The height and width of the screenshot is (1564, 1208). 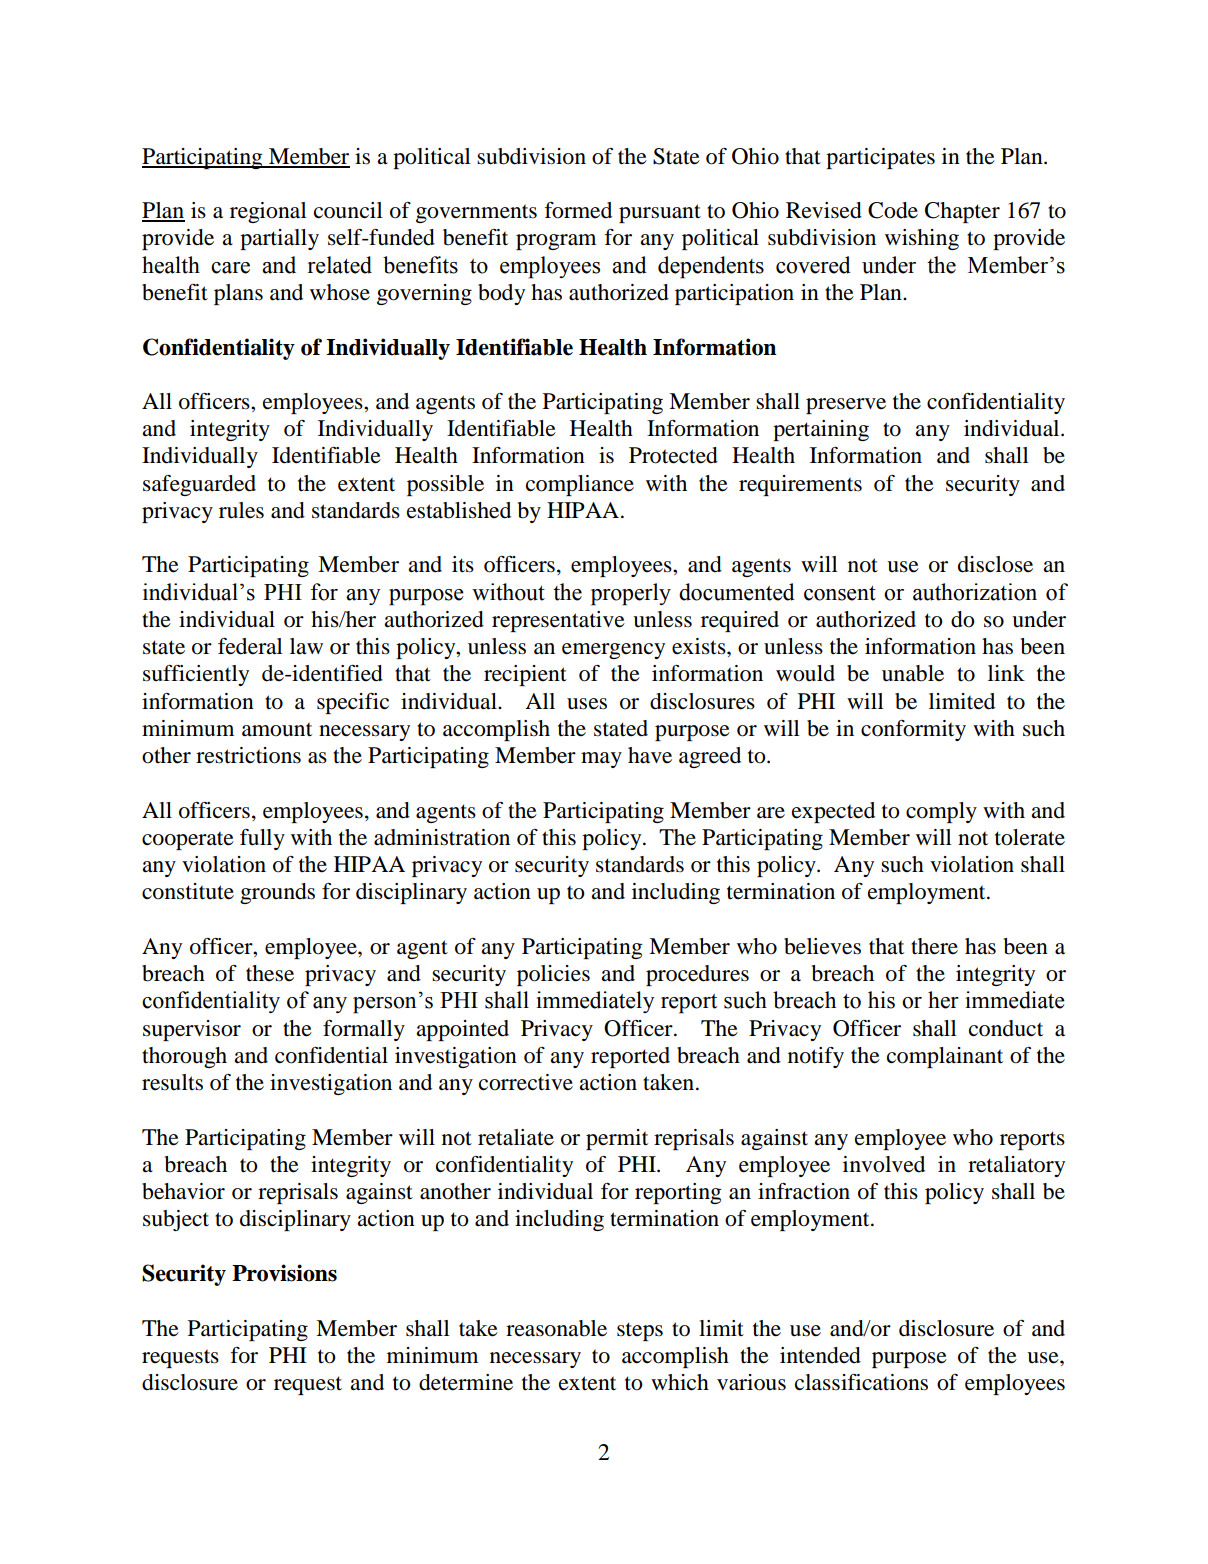 I want to click on policies, so click(x=553, y=975).
